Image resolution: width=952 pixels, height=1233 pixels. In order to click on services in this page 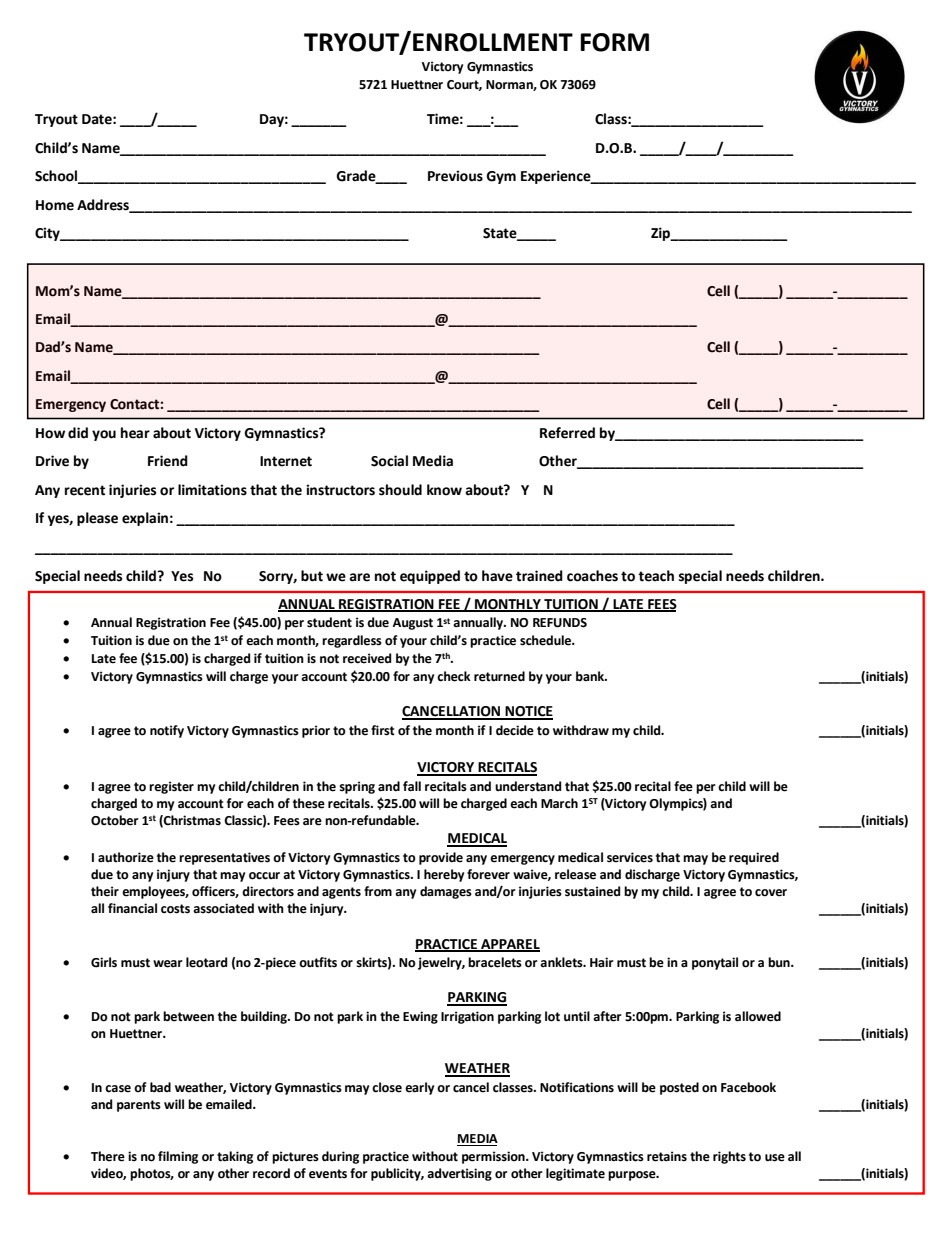, I will do `click(630, 857)`.
